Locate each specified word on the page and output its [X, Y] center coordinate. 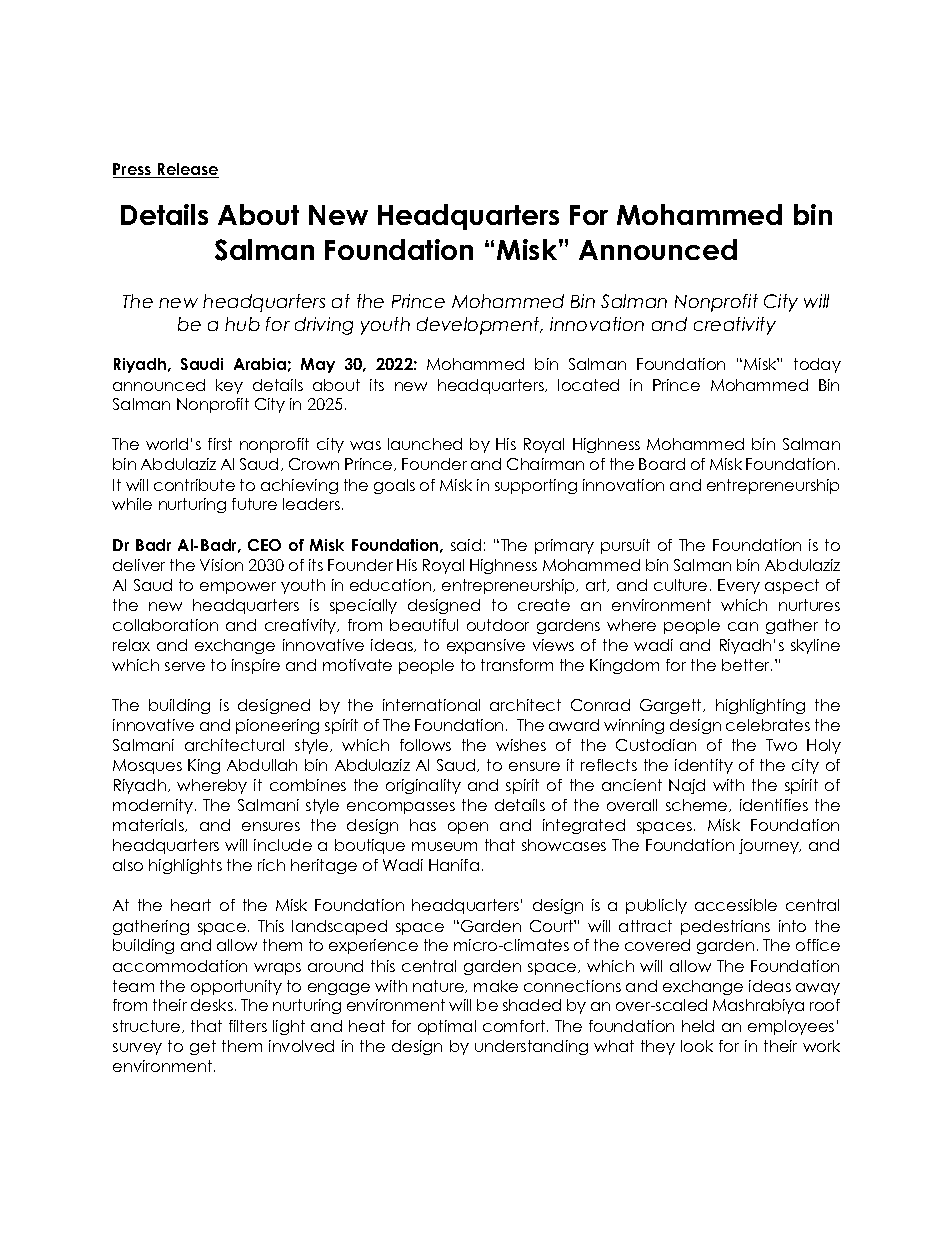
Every [739, 586]
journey [770, 846]
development [479, 326]
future [254, 504]
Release [187, 170]
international [431, 705]
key [229, 386]
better [747, 665]
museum [444, 846]
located [588, 385]
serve [185, 666]
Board [662, 464]
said [466, 545]
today [817, 365]
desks [212, 1005]
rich [271, 865]
